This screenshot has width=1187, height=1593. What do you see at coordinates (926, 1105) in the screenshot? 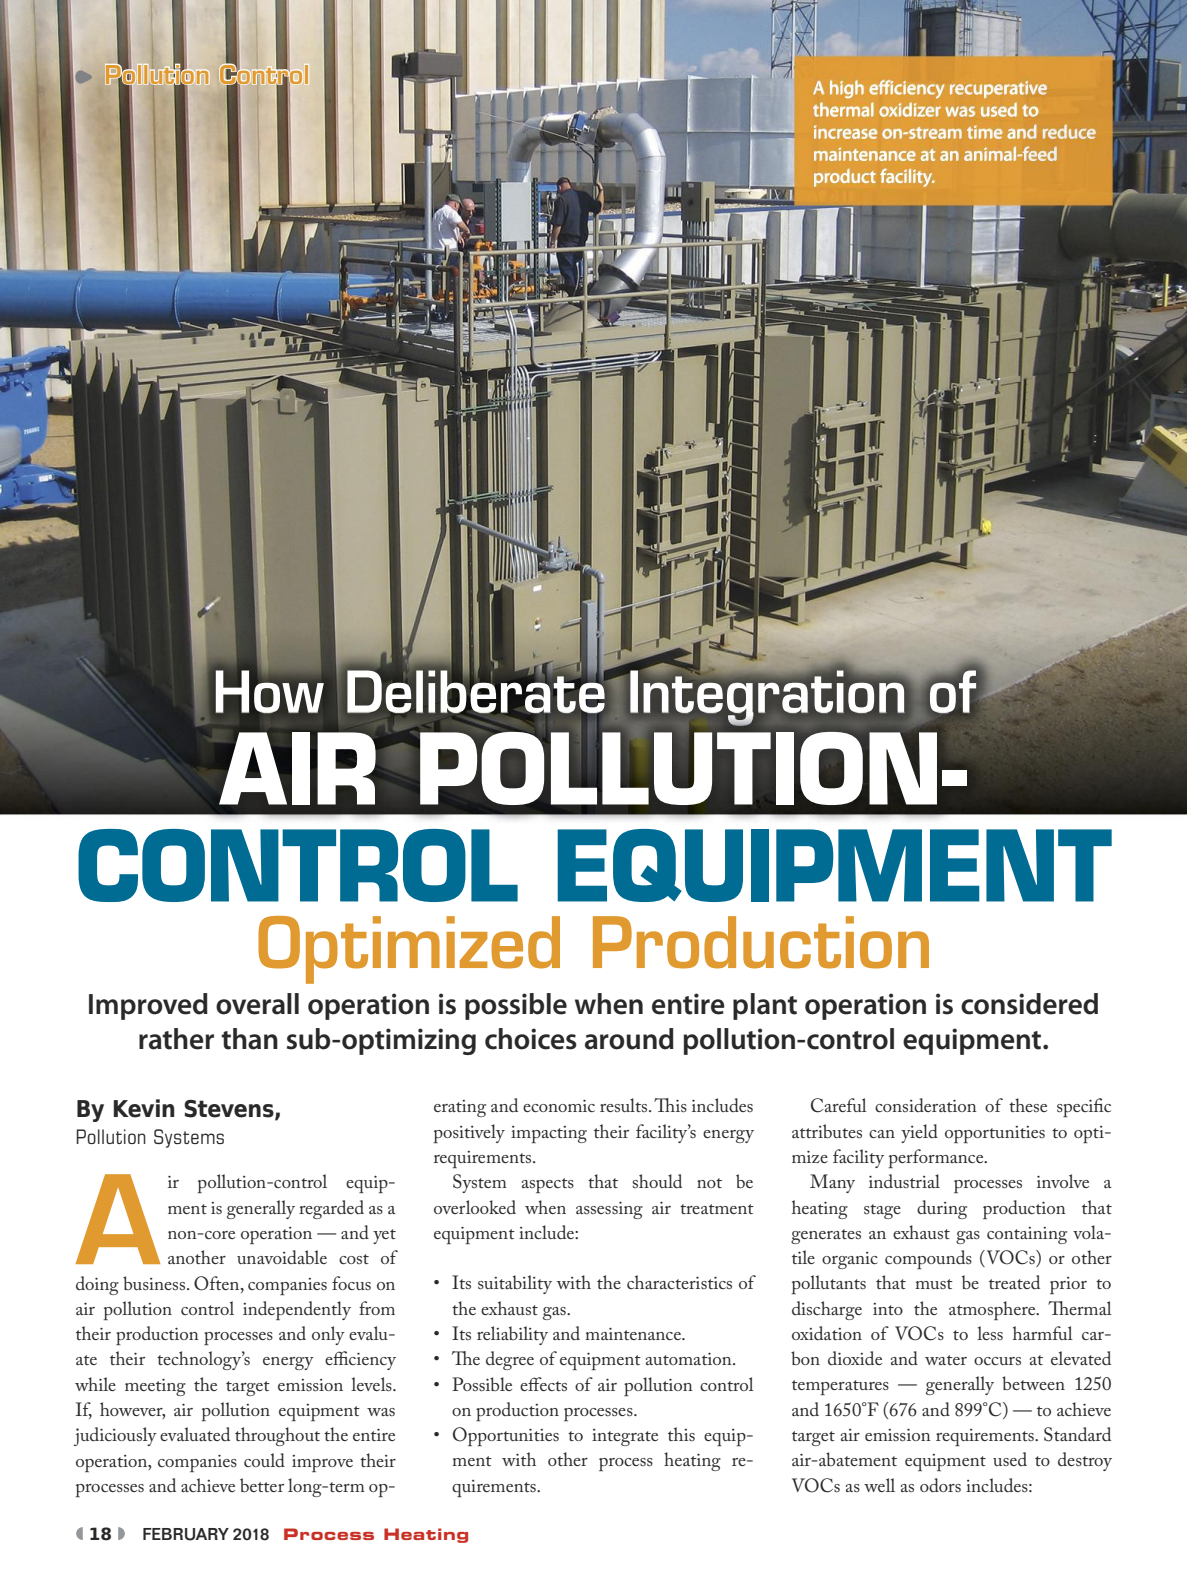
I see `consideration` at bounding box center [926, 1105].
